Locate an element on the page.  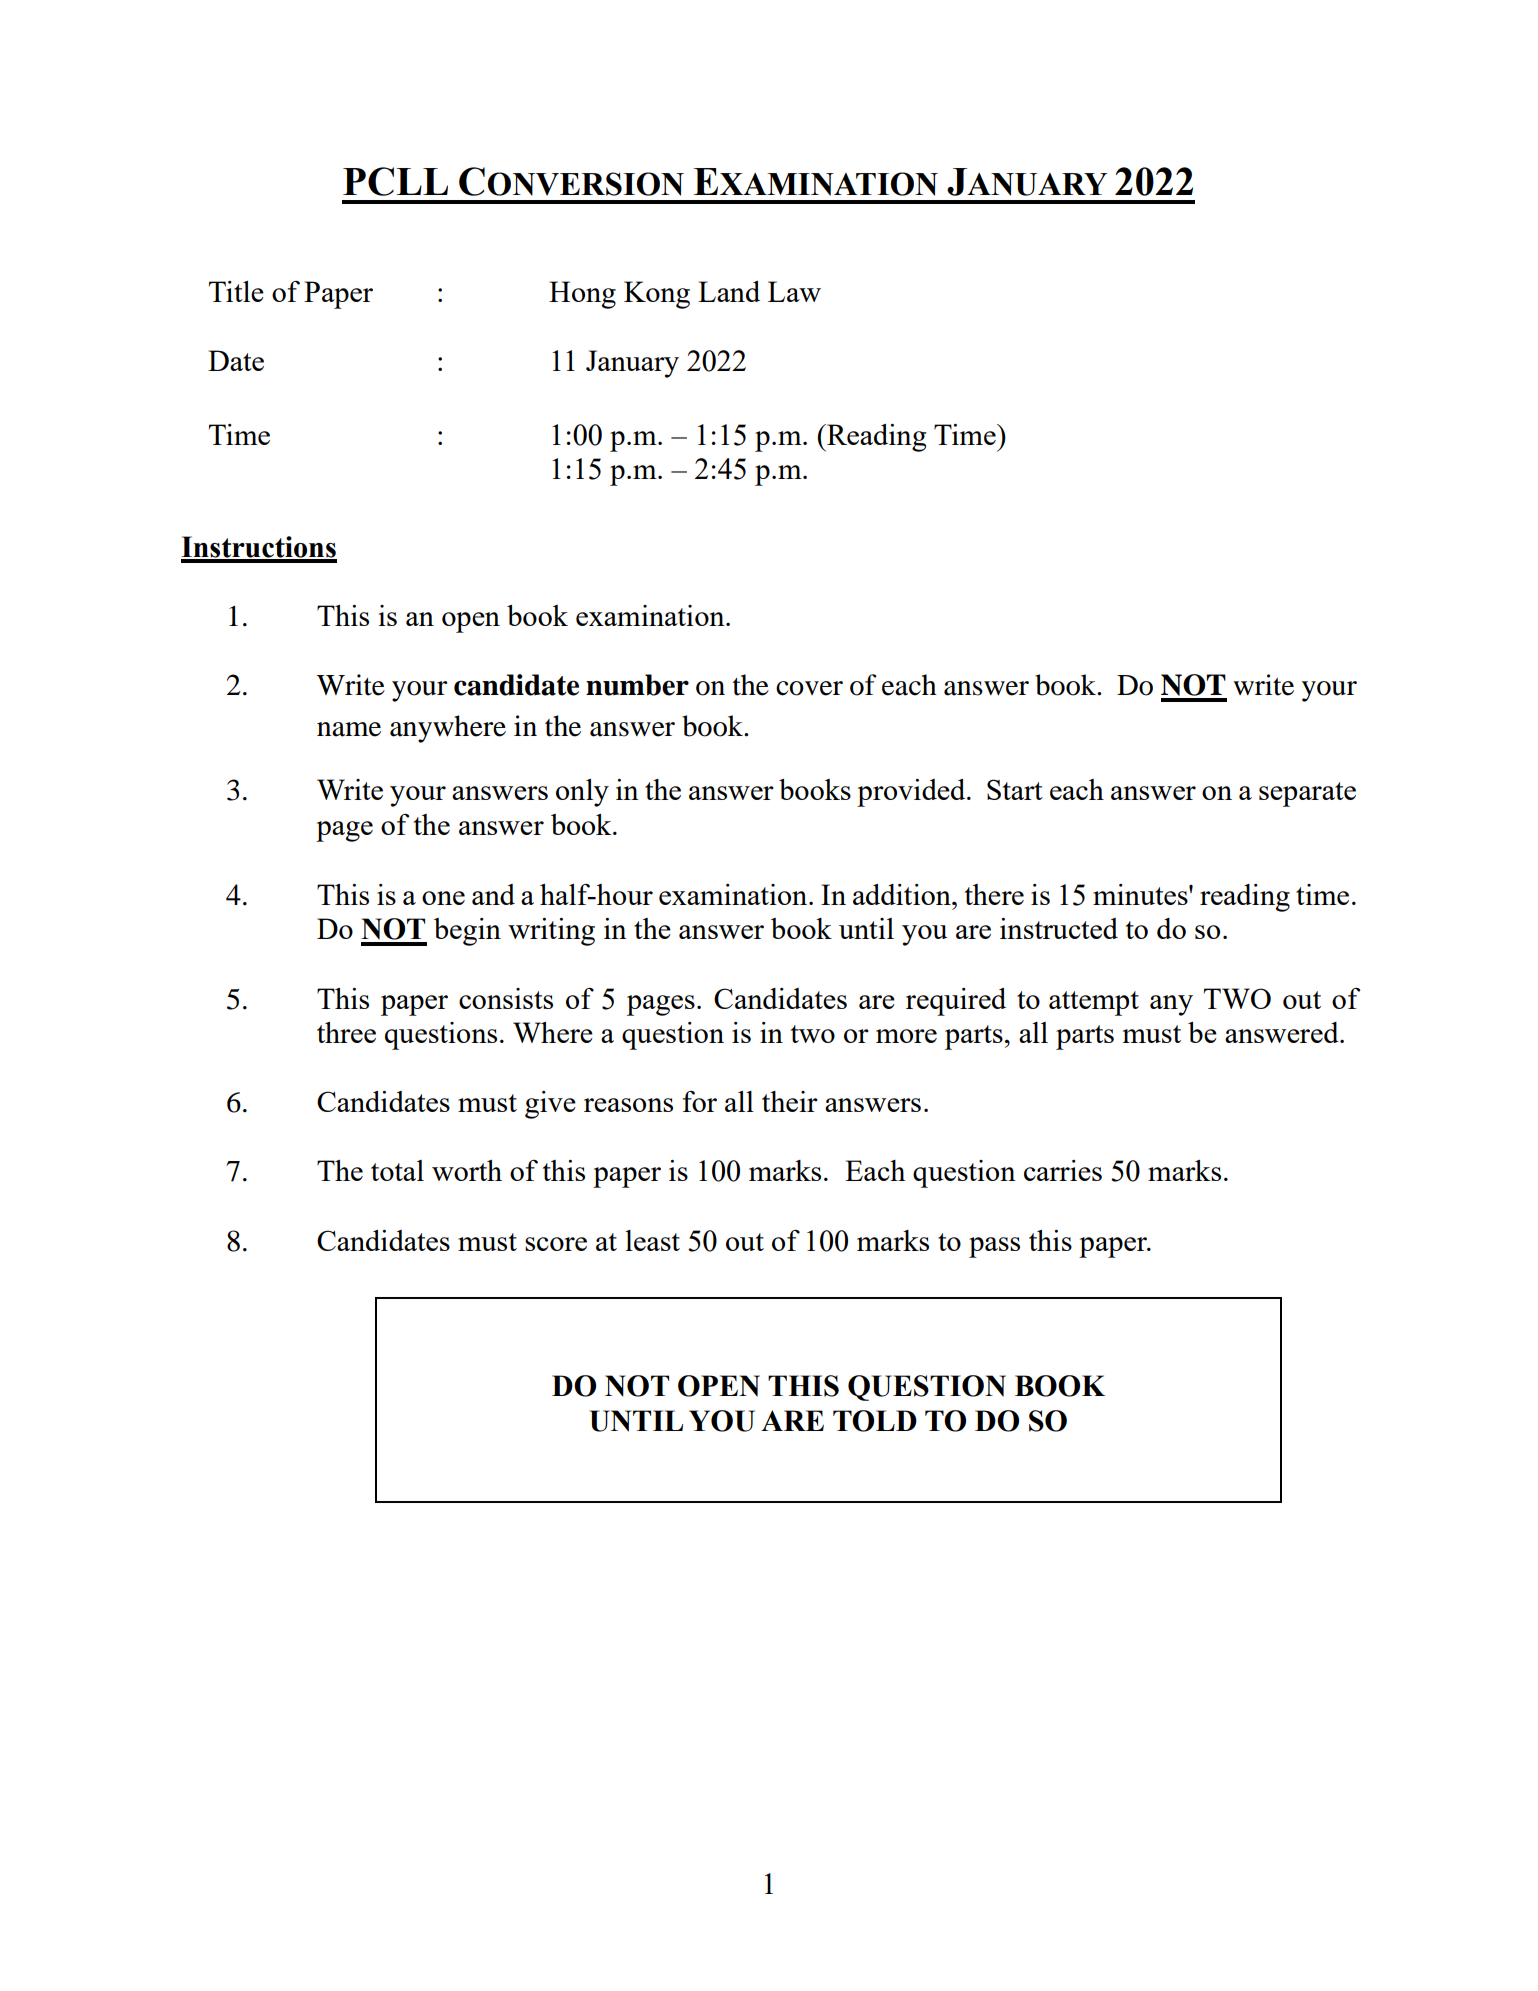
separate is located at coordinates (1307, 794).
